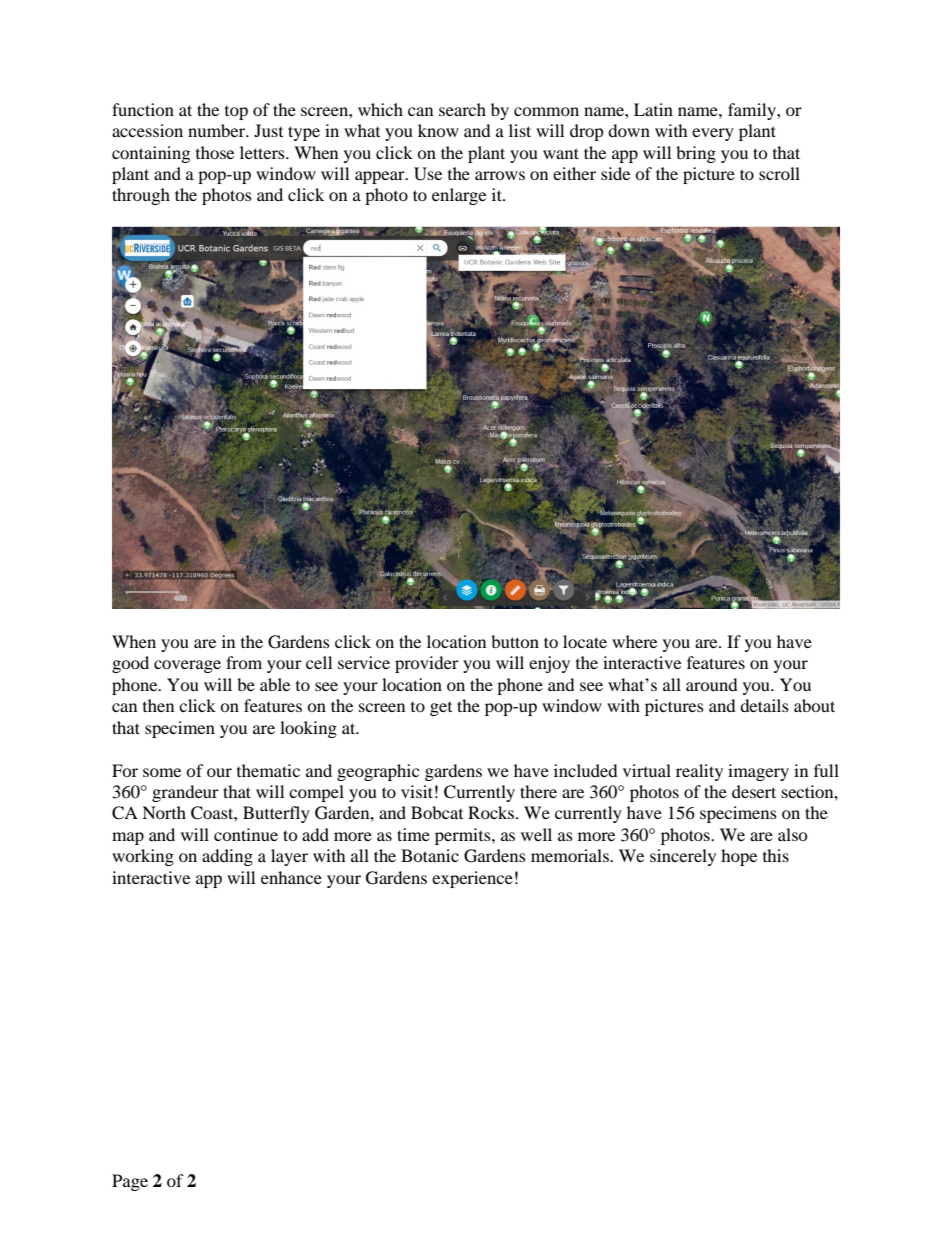 The image size is (952, 1233). What do you see at coordinates (130, 1182) in the document?
I see `Page` at bounding box center [130, 1182].
